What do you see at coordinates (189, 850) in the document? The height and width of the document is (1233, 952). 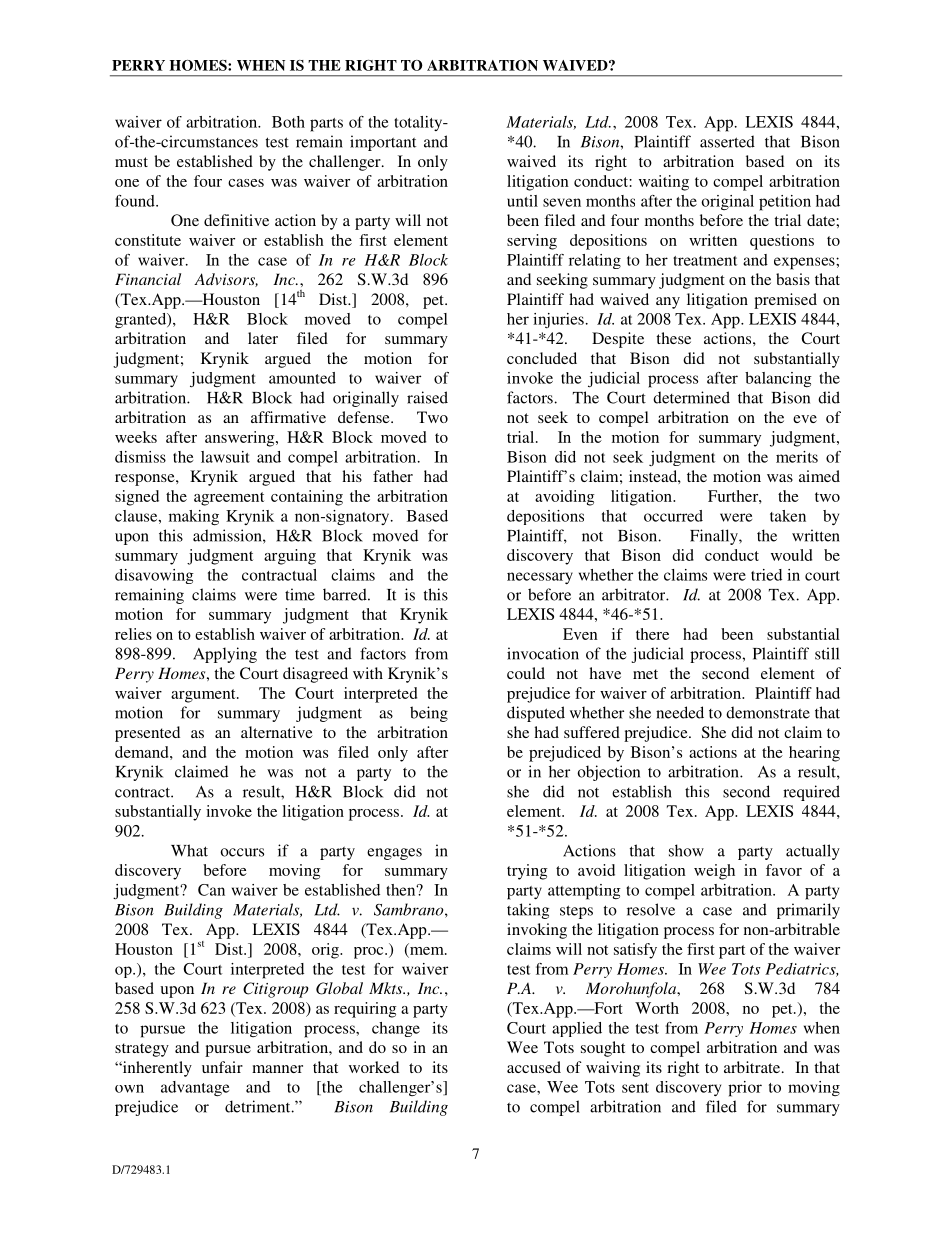 I see `What` at bounding box center [189, 850].
